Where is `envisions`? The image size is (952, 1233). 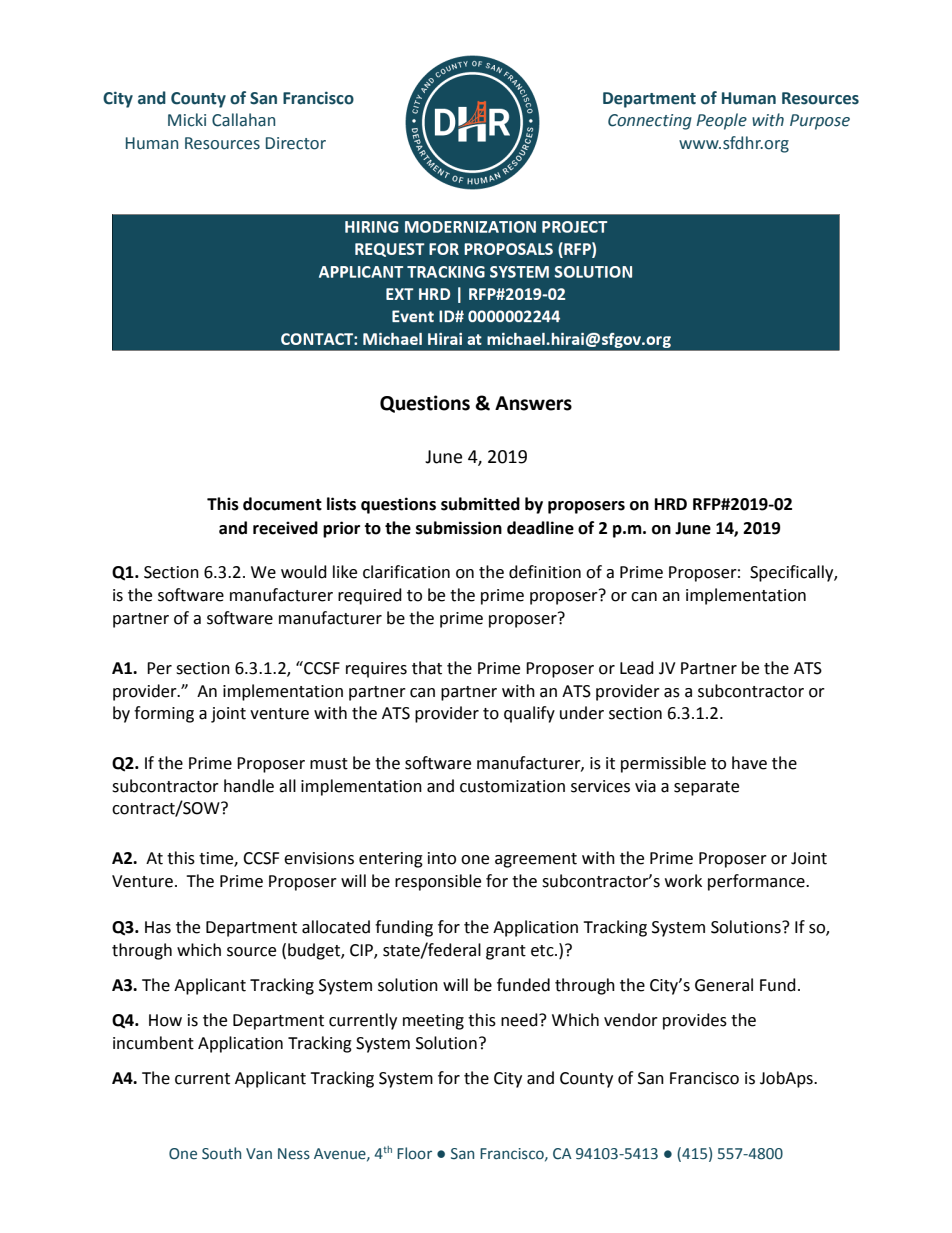 envisions is located at coordinates (319, 858).
